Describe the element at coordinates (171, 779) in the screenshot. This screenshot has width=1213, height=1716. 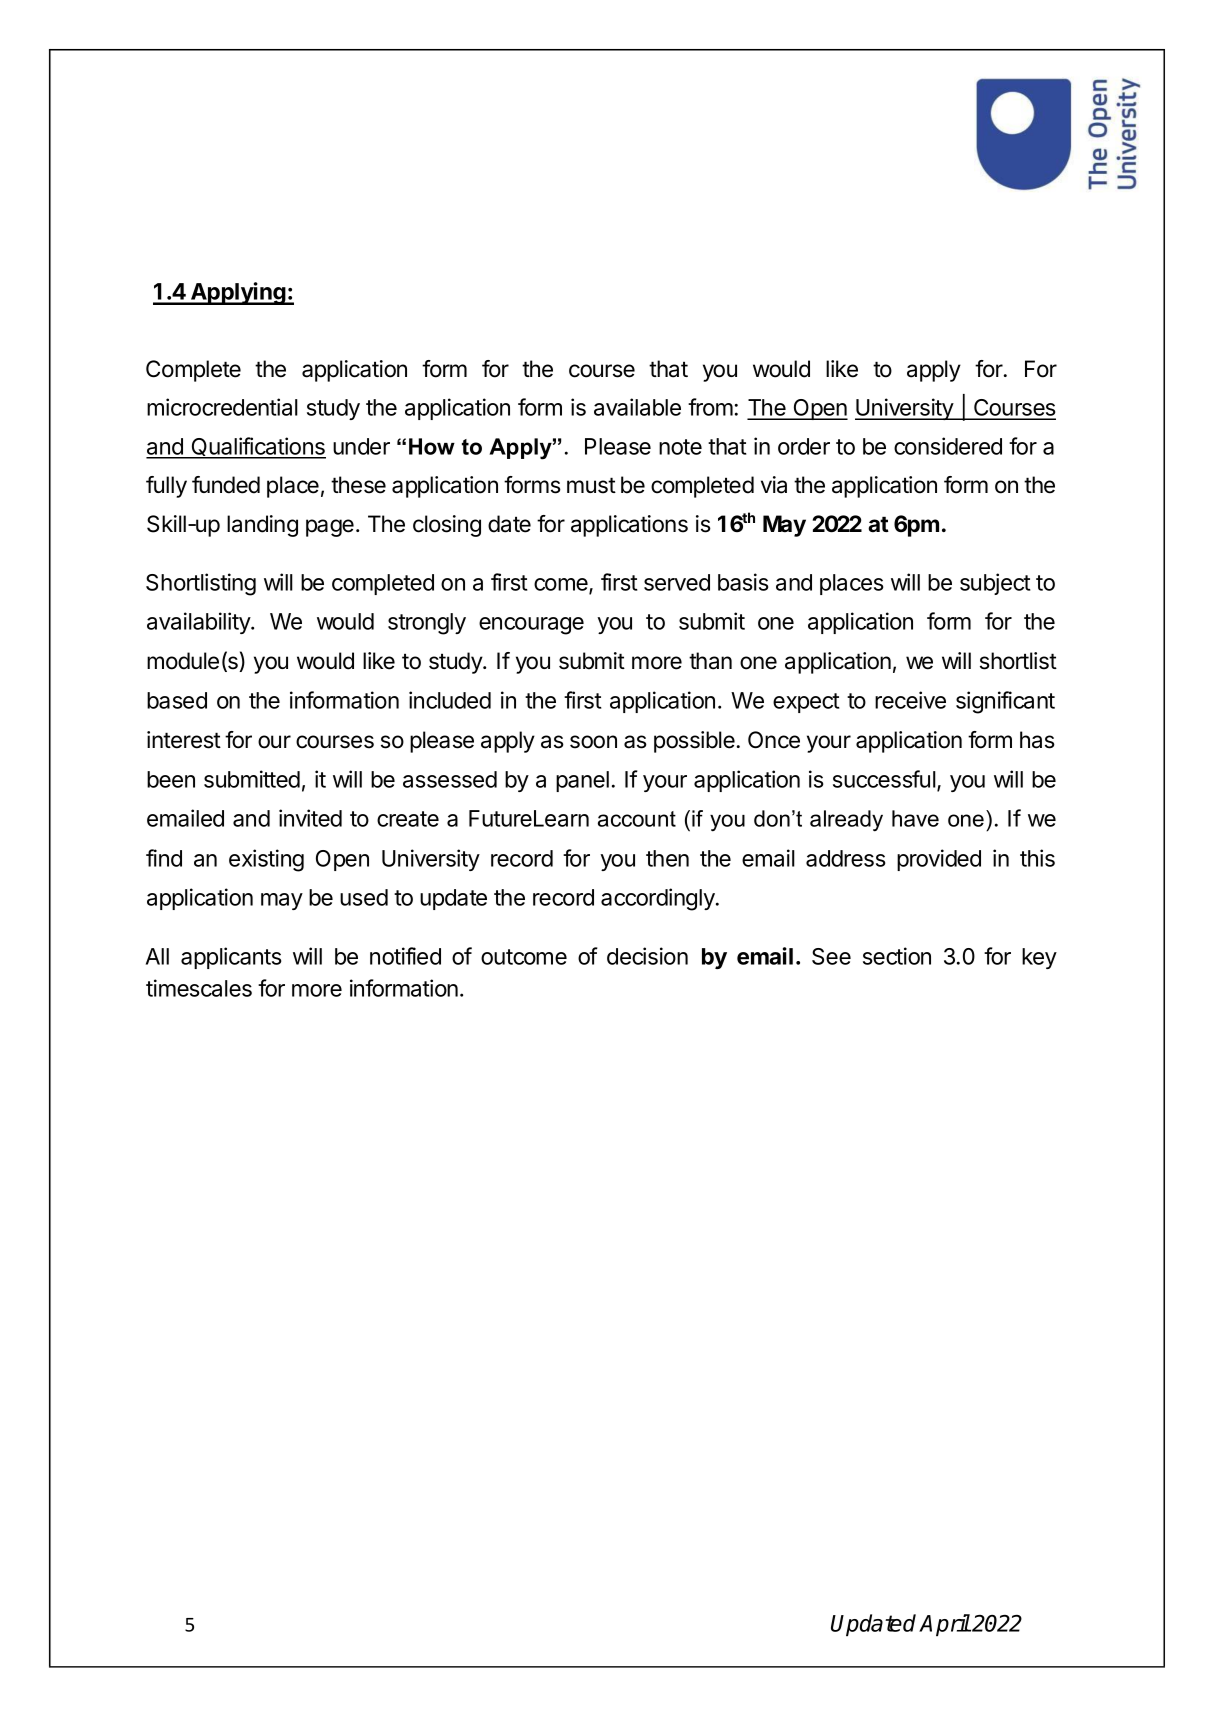
I see `been` at that location.
